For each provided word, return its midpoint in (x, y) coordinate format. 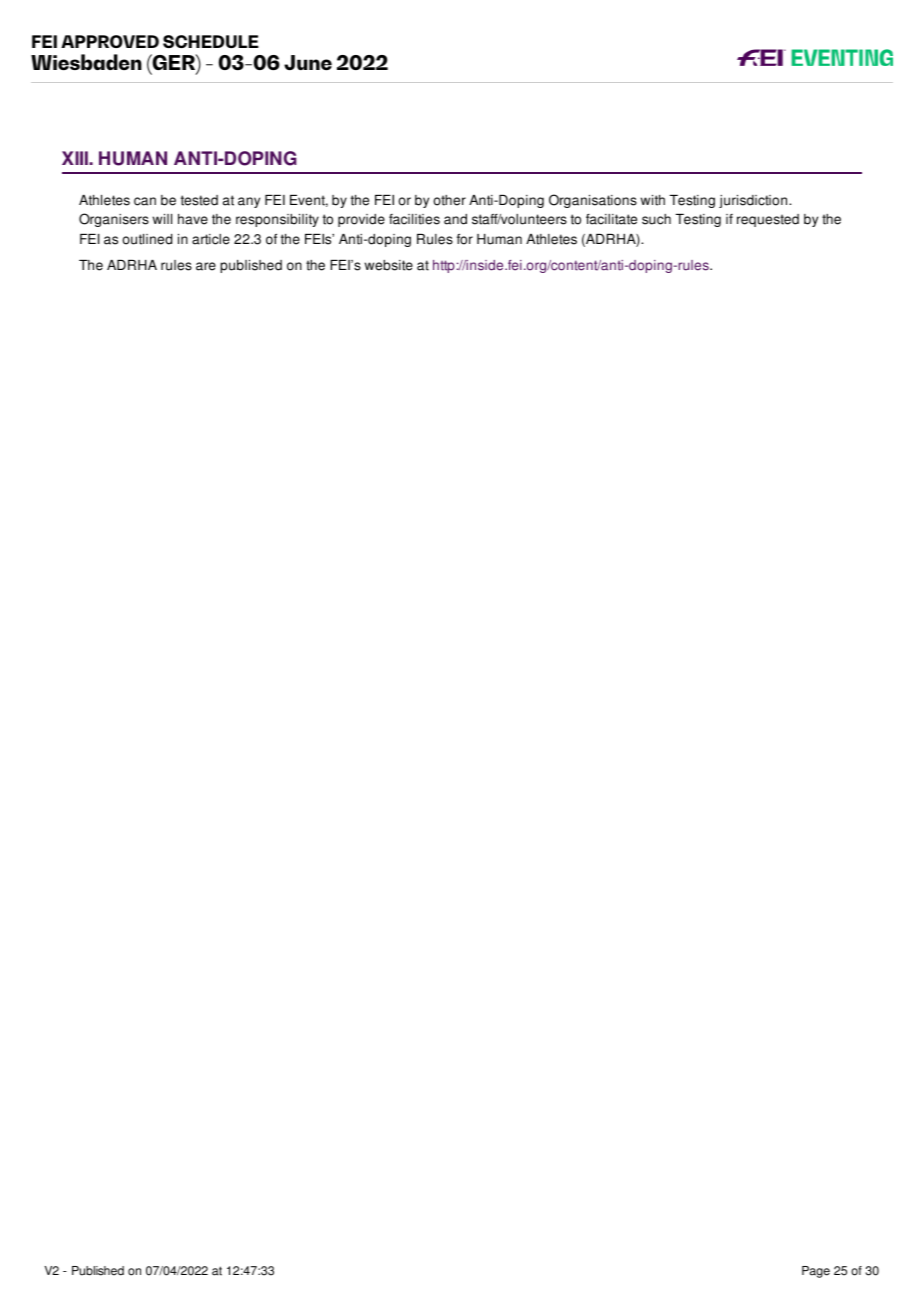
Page (816, 1272)
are (206, 266)
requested (768, 220)
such (656, 219)
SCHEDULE (211, 41)
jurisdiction (754, 201)
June (308, 62)
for (465, 239)
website (389, 265)
